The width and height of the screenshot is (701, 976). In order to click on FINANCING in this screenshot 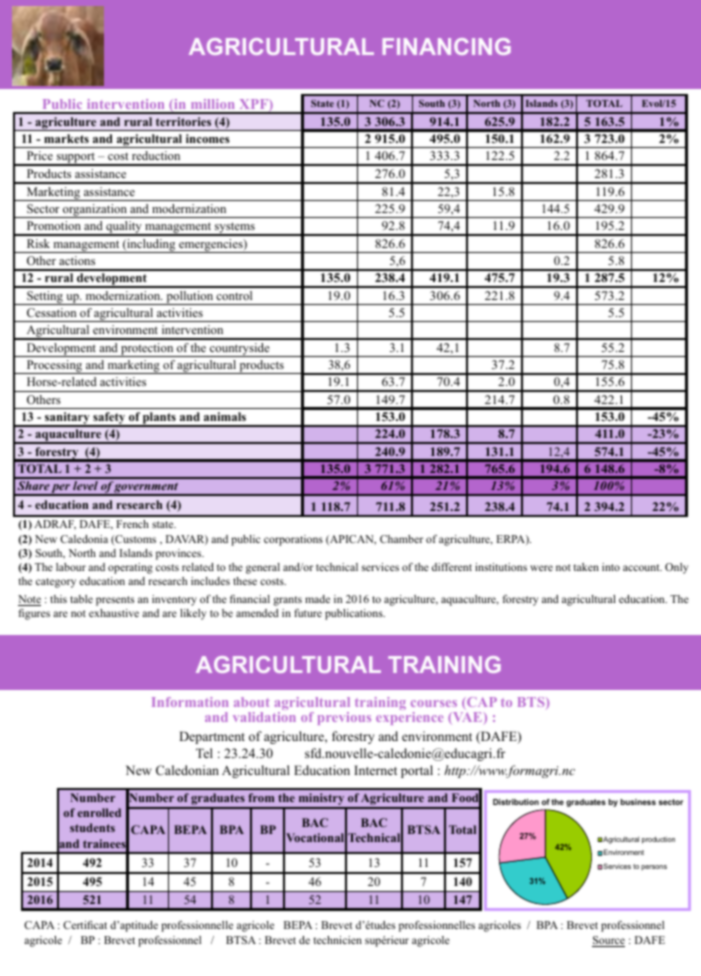, I will do `click(447, 46)`.
